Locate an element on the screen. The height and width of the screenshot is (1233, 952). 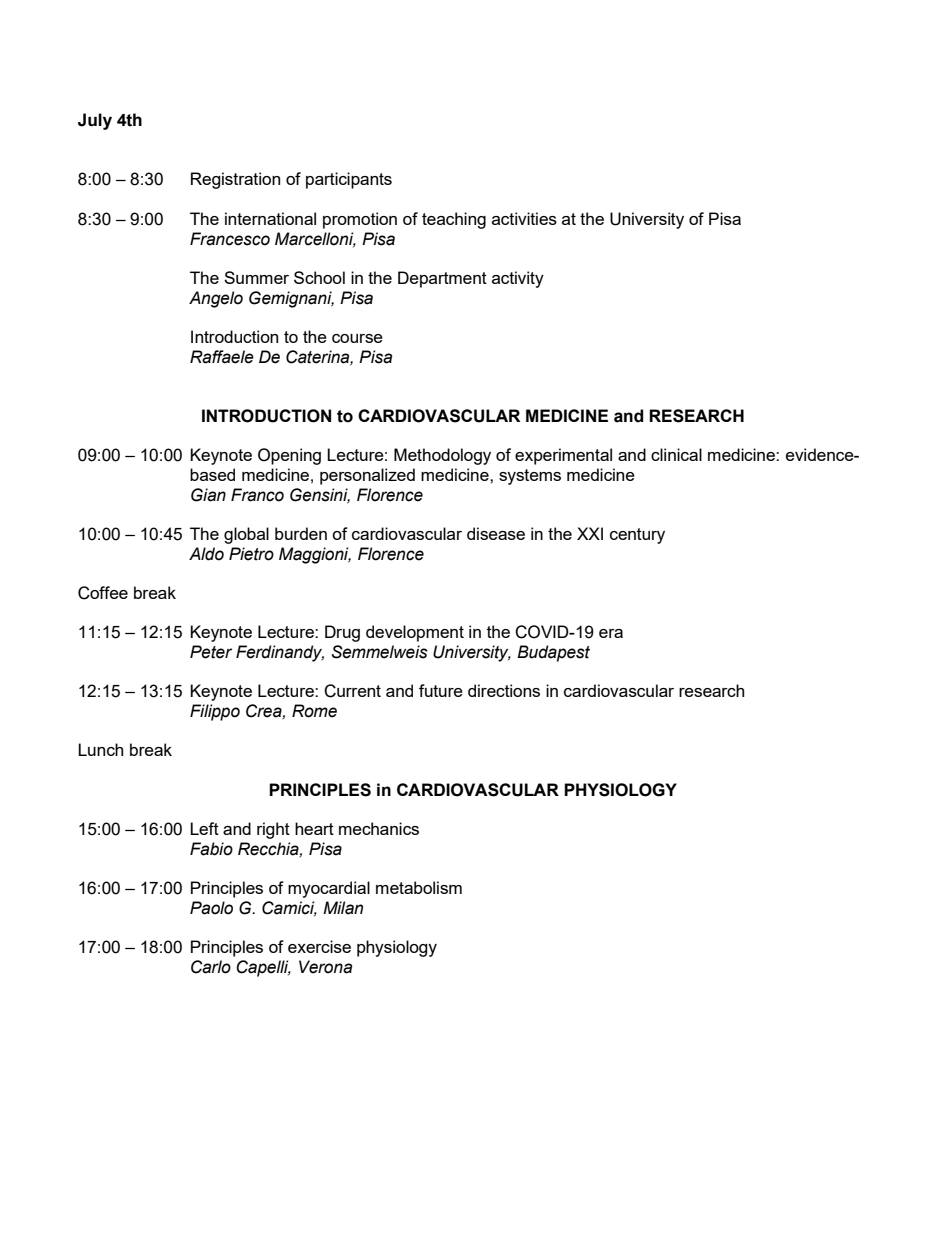
burden is located at coordinates (301, 533).
